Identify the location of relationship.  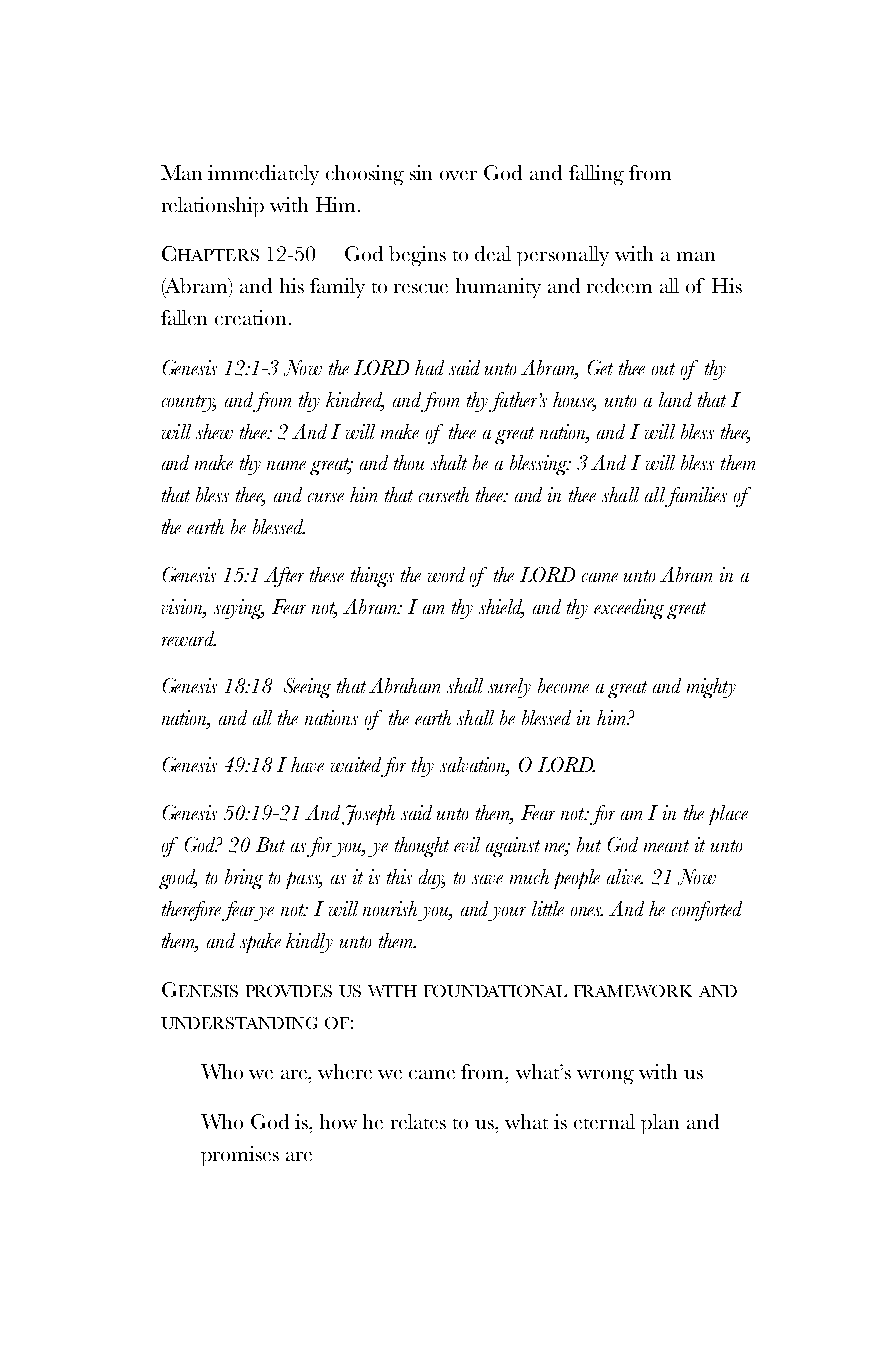
(213, 207).
